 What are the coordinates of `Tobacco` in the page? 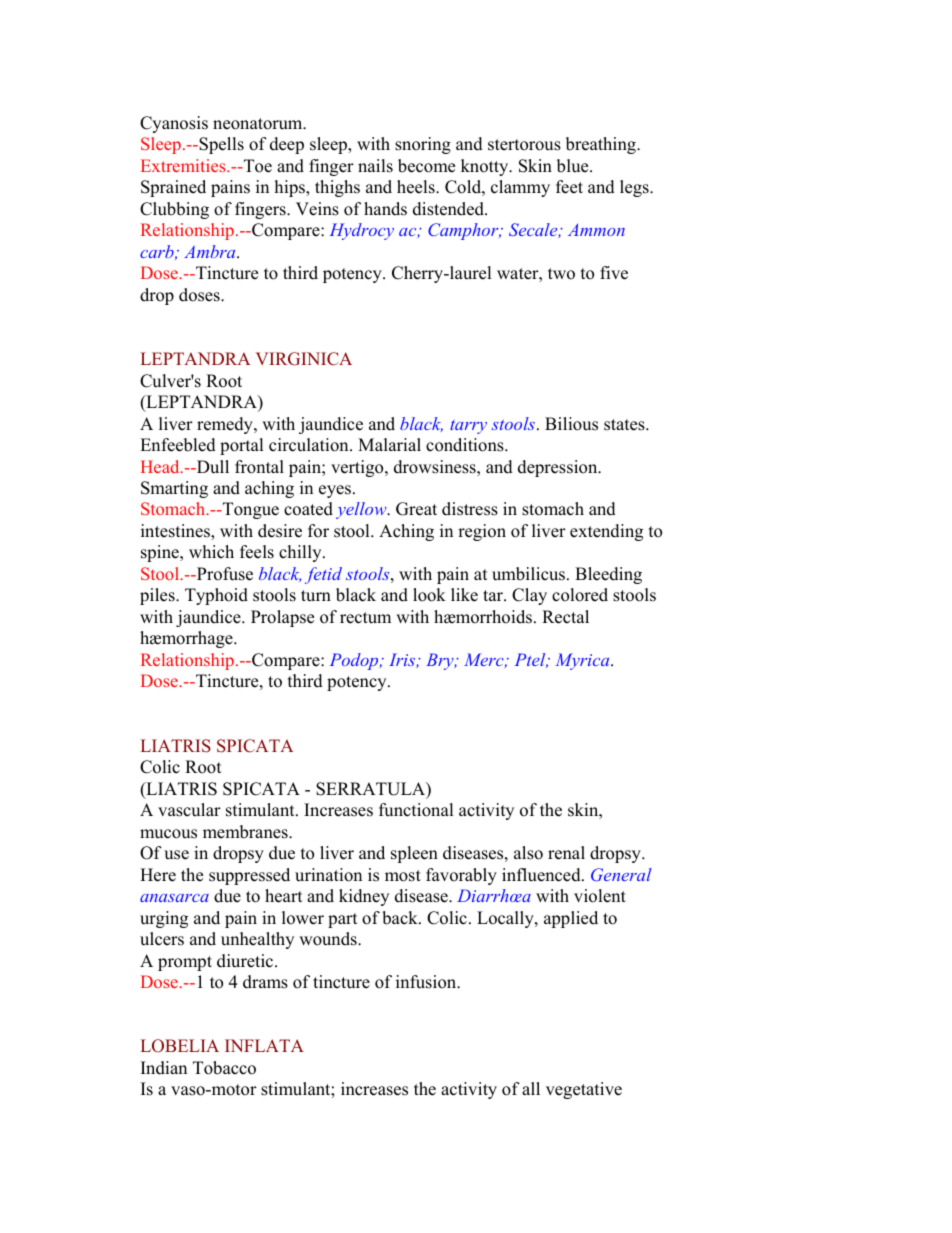 It's located at (224, 1068).
